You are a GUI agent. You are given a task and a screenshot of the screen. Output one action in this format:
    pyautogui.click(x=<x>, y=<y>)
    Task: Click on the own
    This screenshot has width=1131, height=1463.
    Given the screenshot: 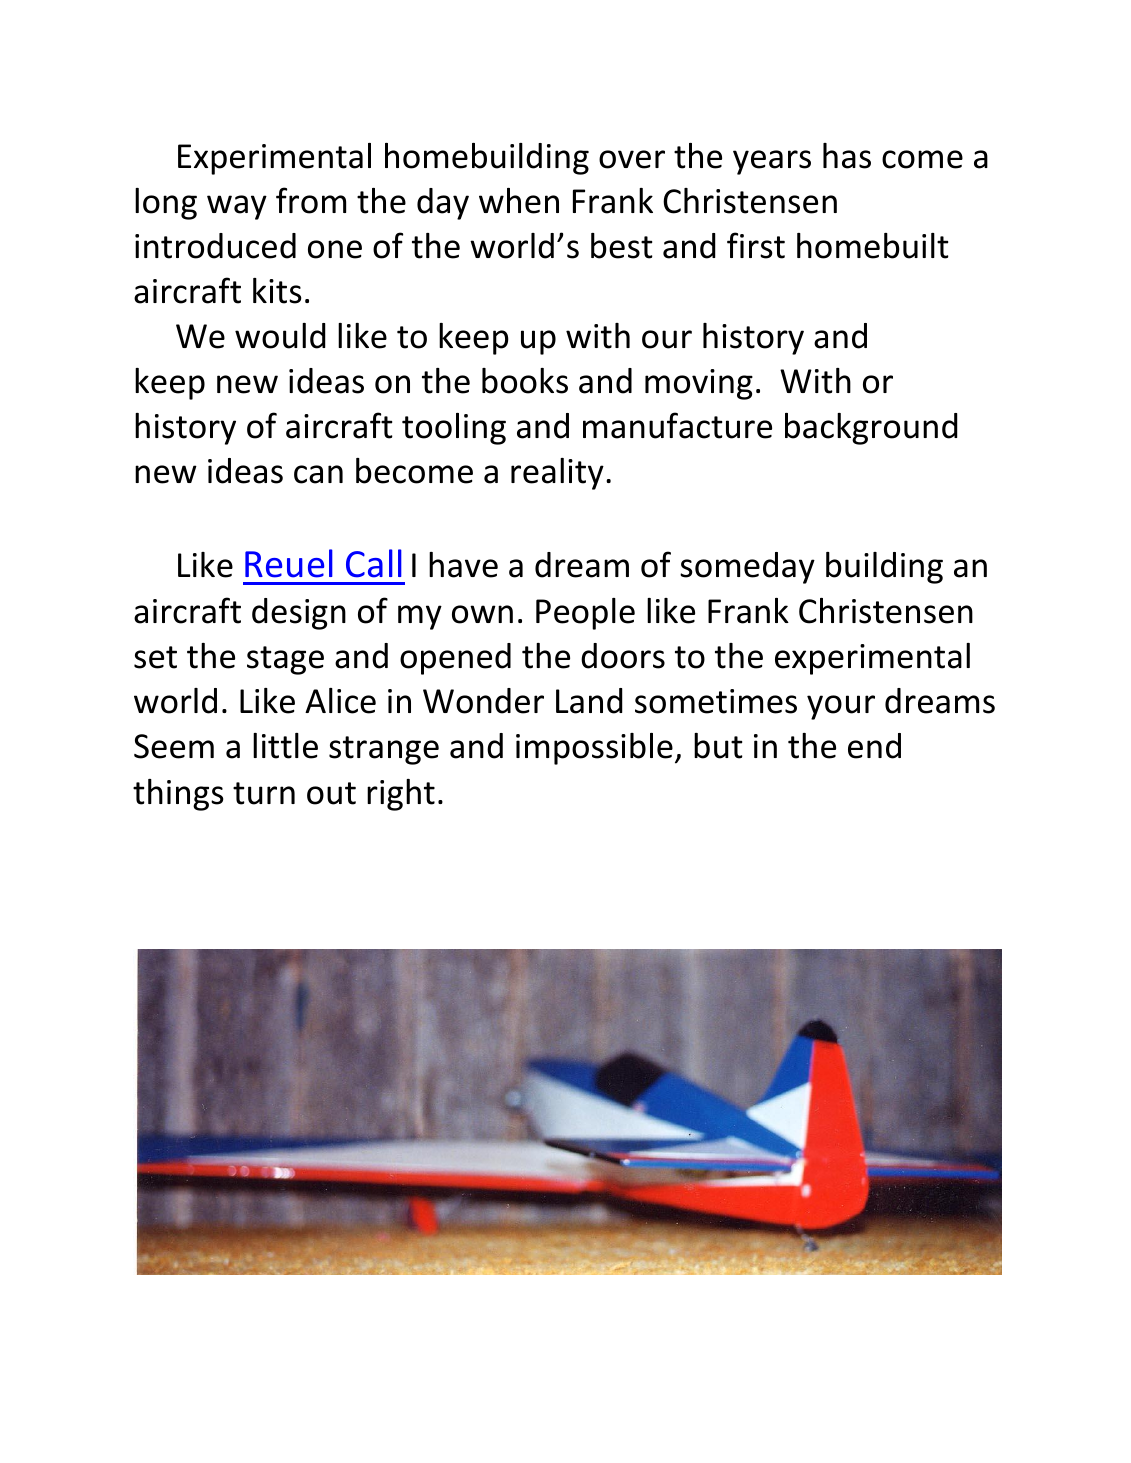 What is the action you would take?
    pyautogui.click(x=482, y=614)
